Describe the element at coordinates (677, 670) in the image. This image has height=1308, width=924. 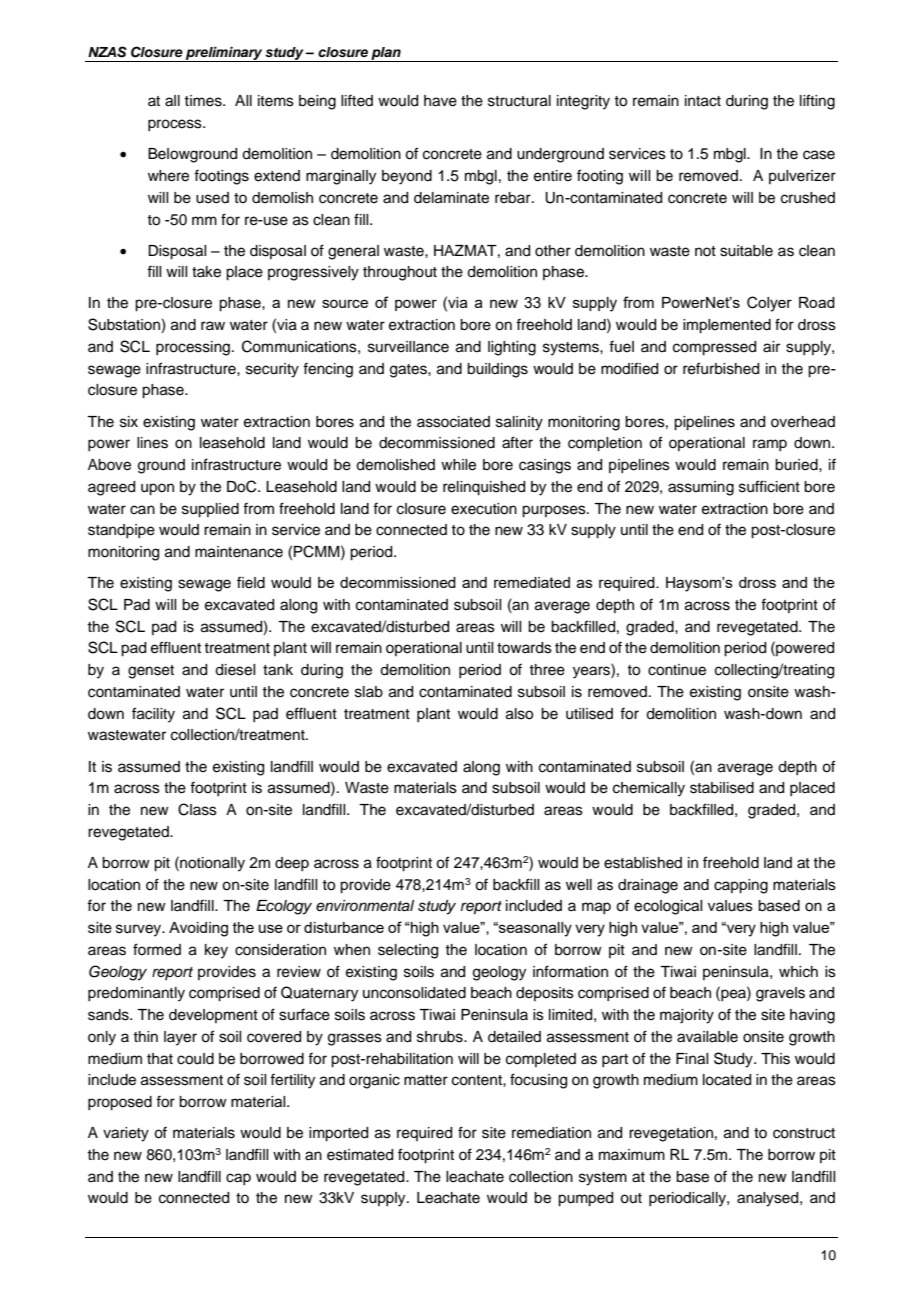
I see `continue` at that location.
